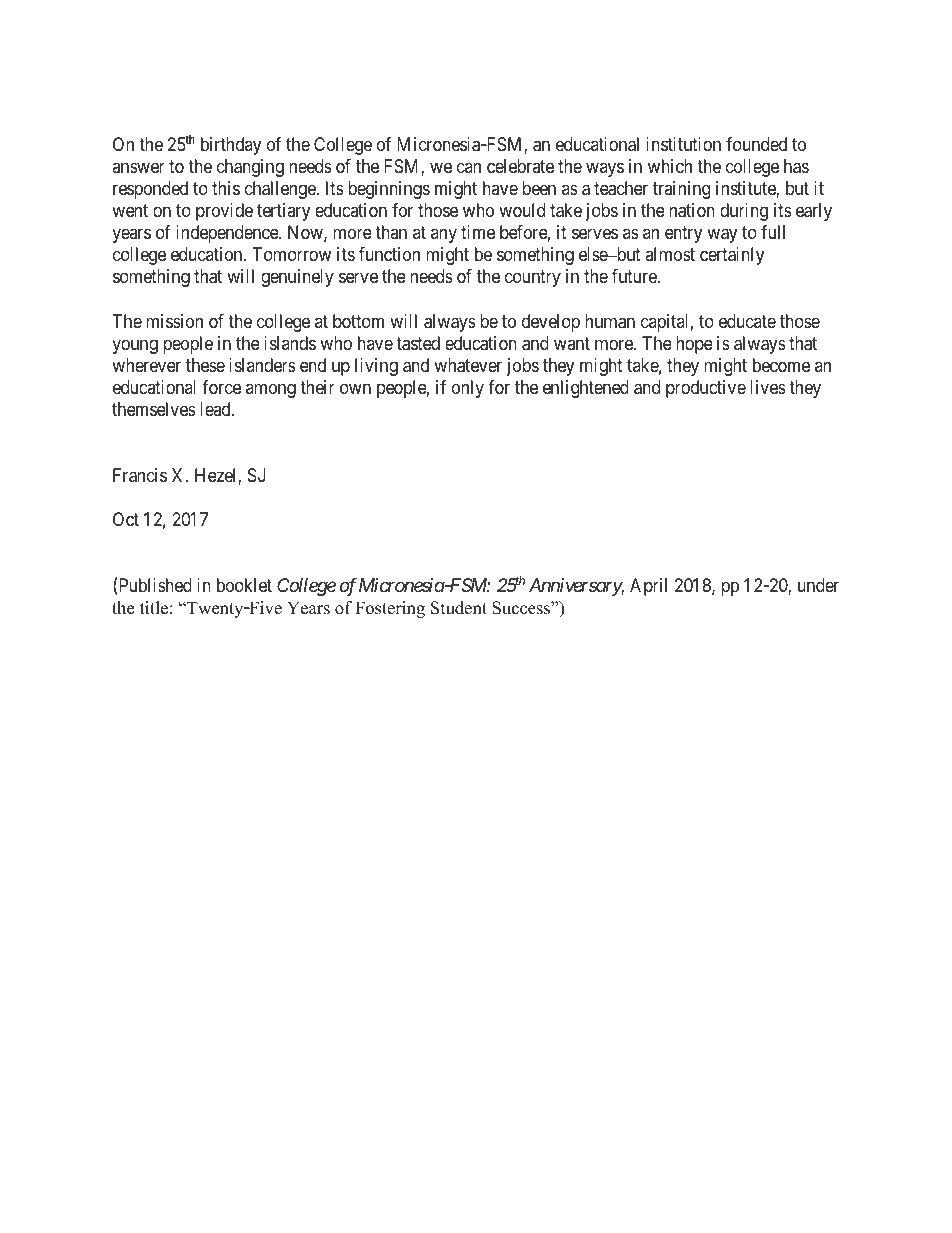  What do you see at coordinates (244, 585) in the screenshot?
I see `booklet` at bounding box center [244, 585].
